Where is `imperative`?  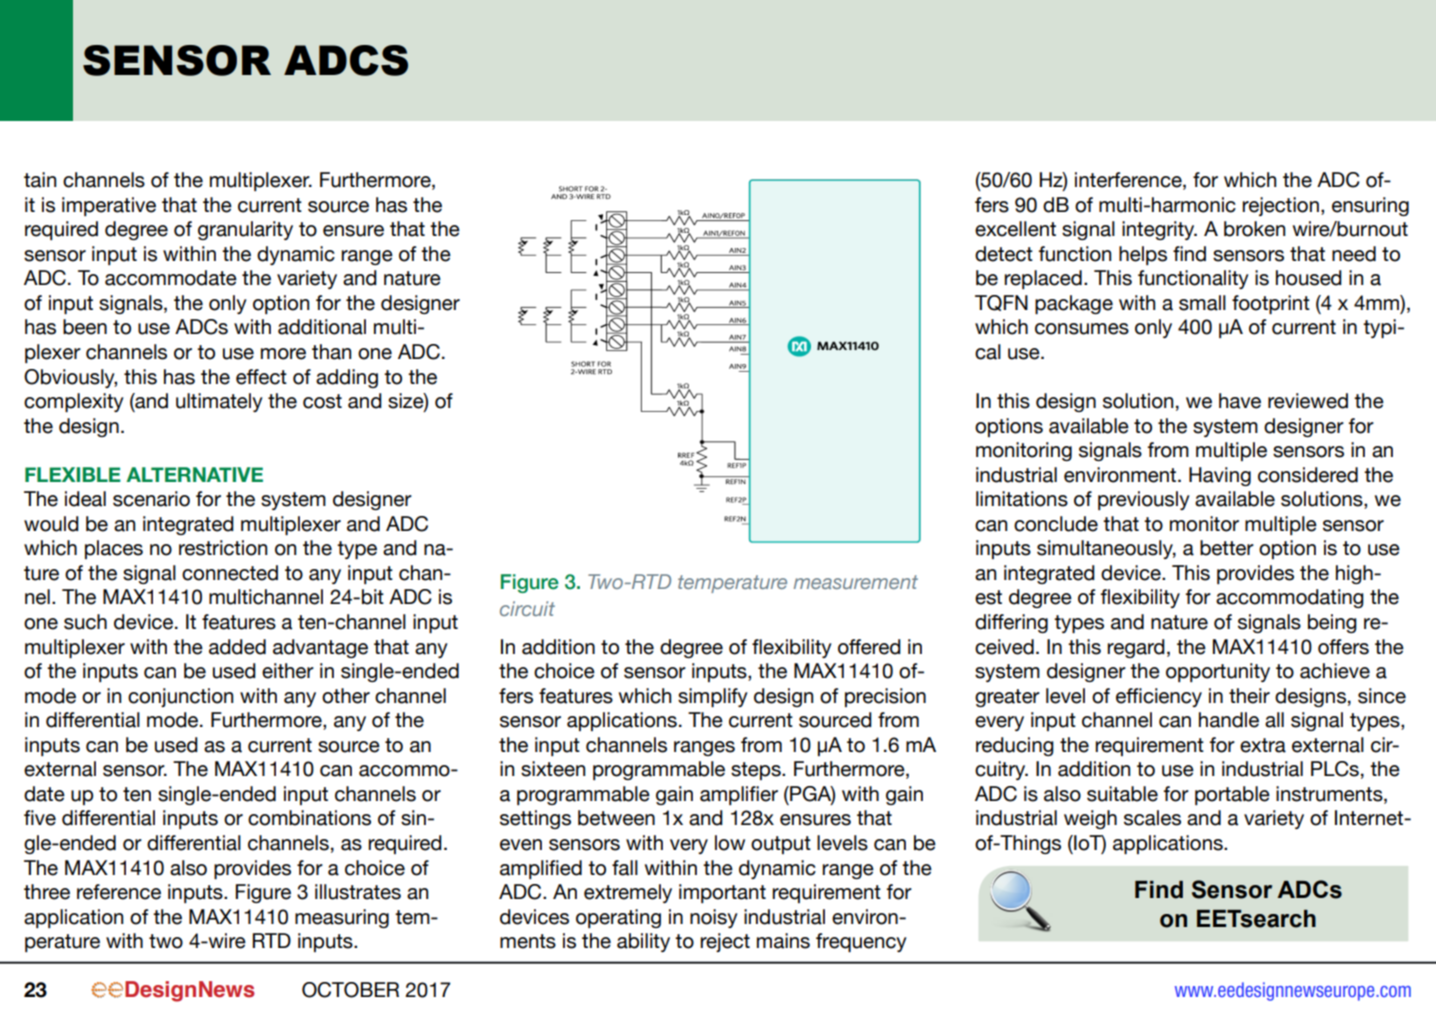 imperative is located at coordinates (109, 206).
